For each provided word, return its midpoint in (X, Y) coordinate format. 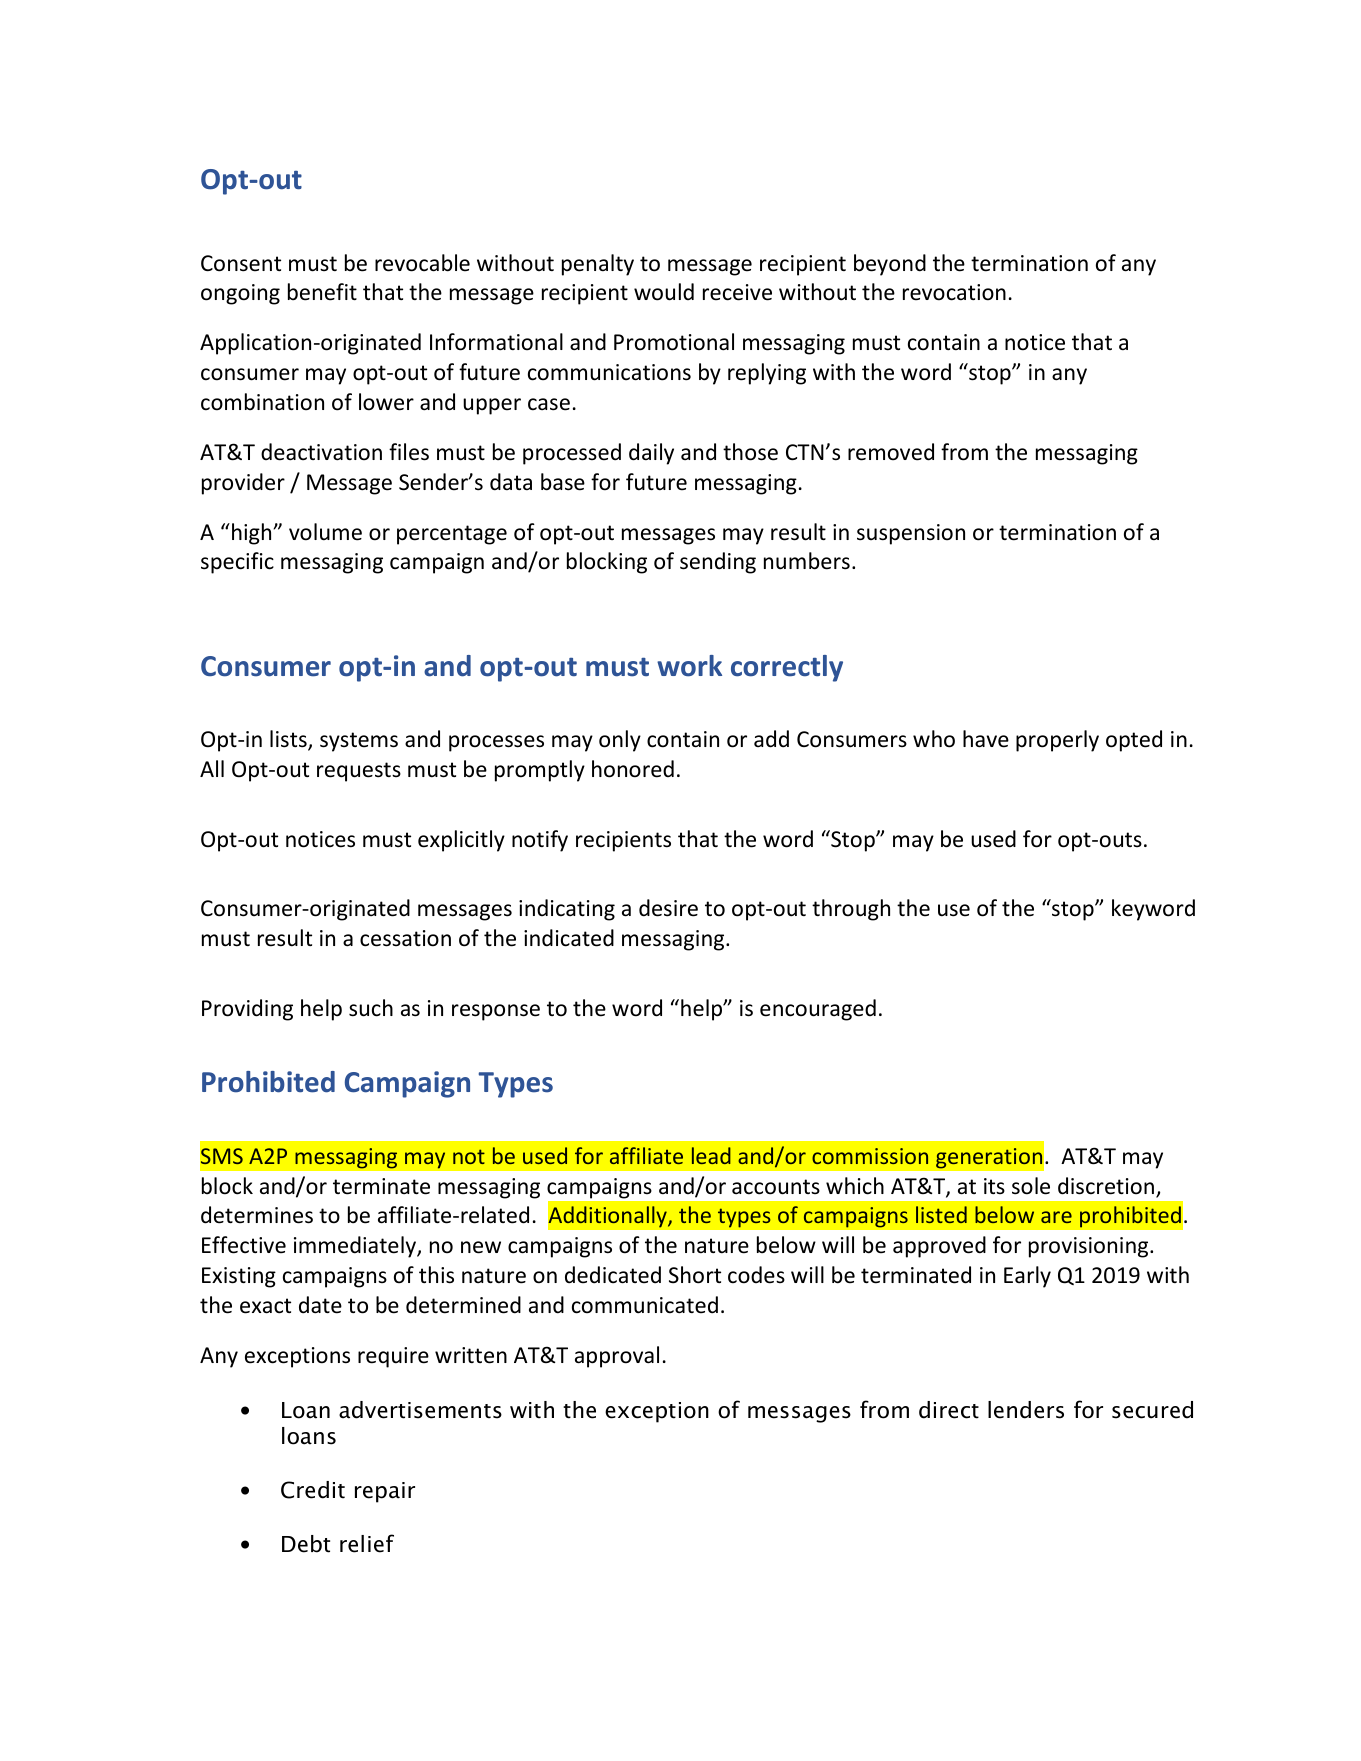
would (664, 292)
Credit (313, 1490)
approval (617, 1357)
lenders (1026, 1410)
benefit (322, 292)
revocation (954, 292)
